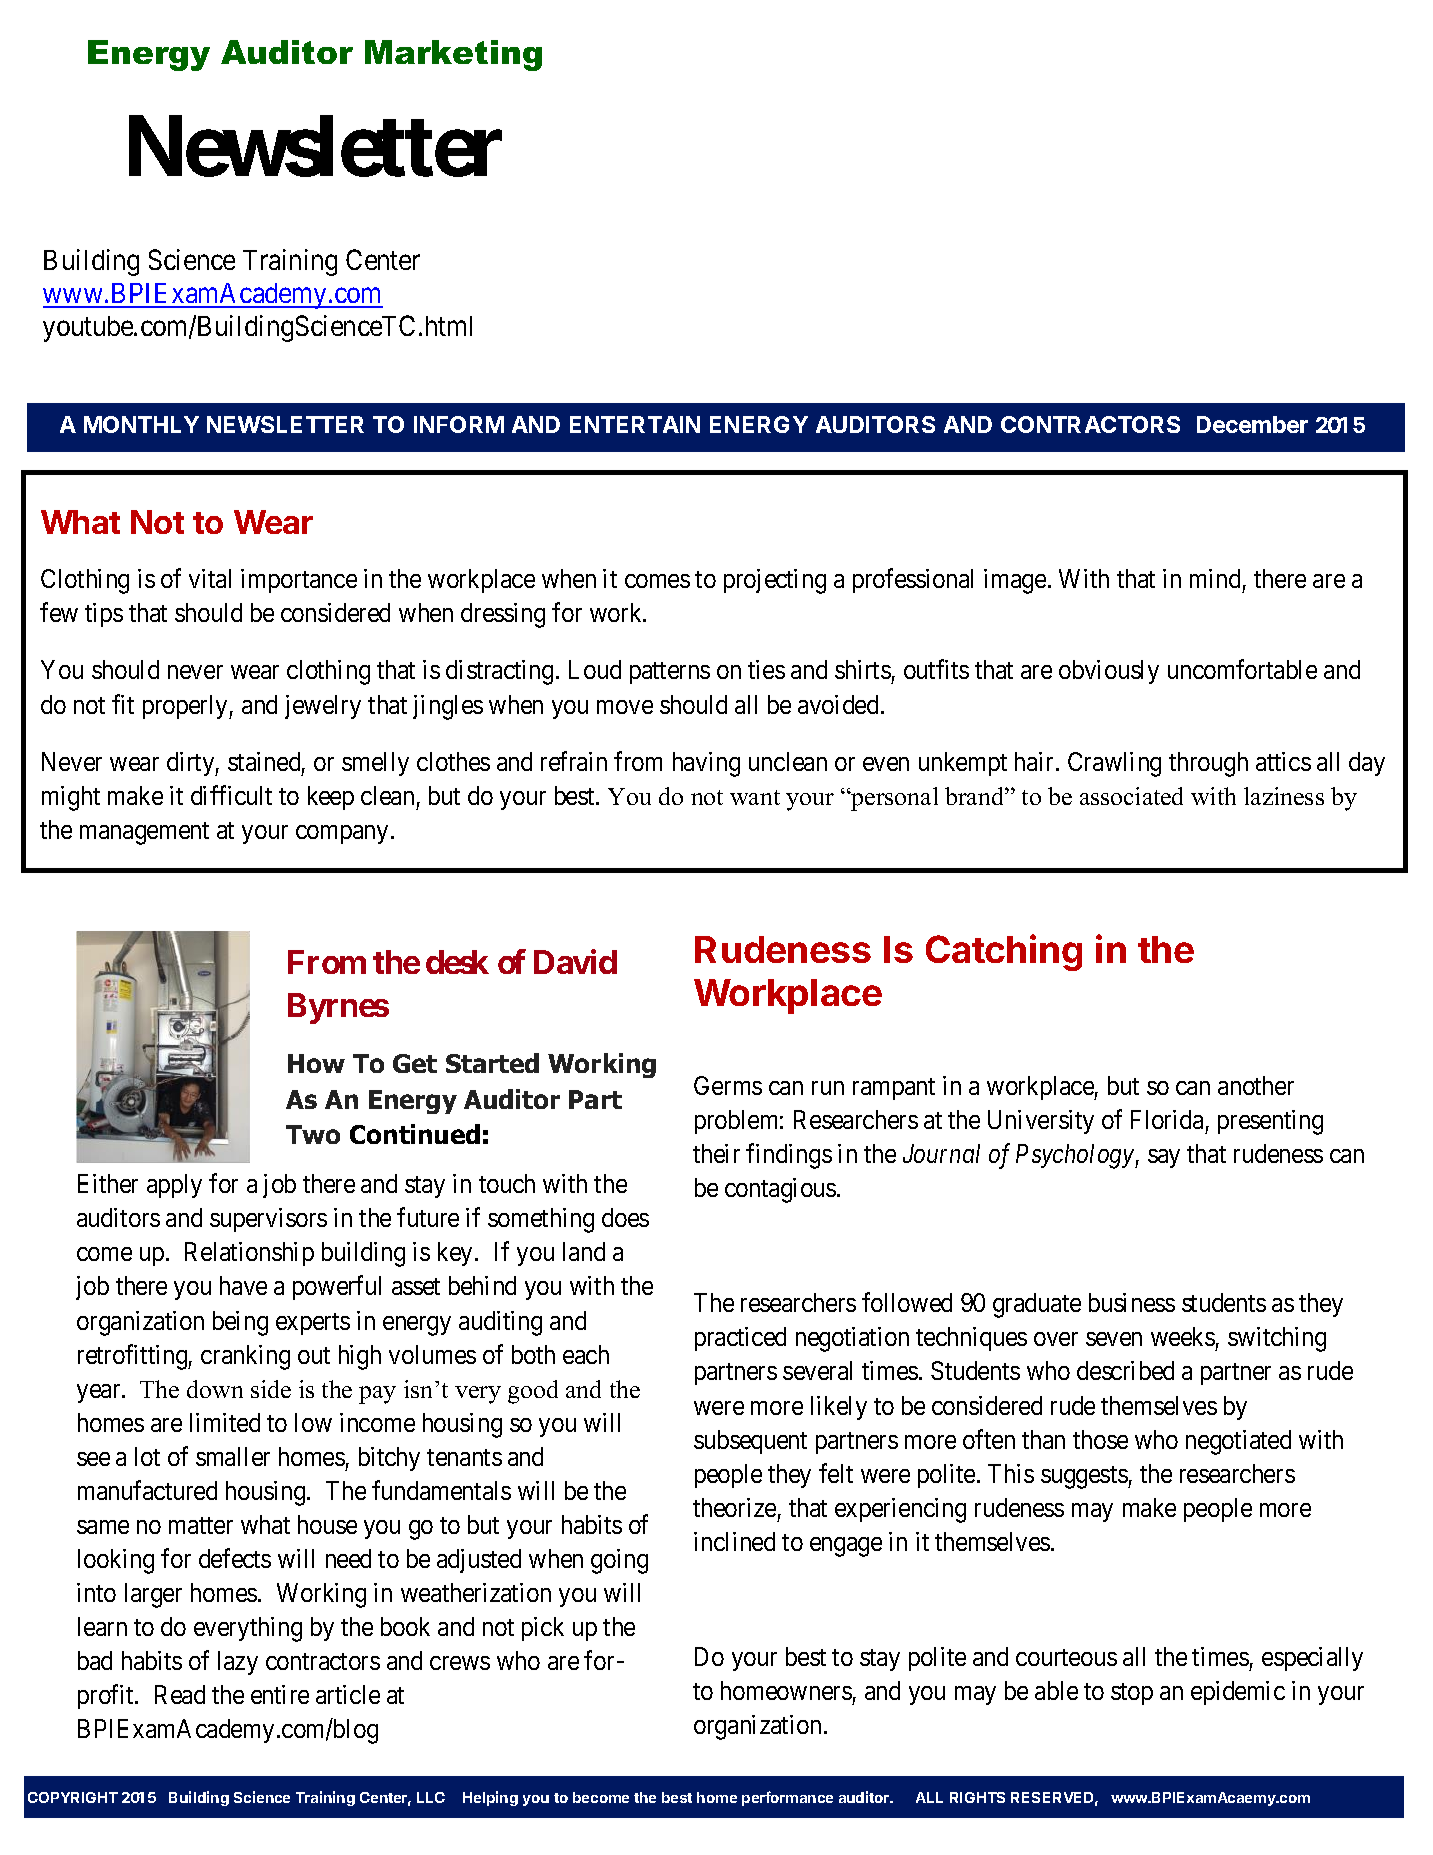 The width and height of the screenshot is (1433, 1855). What do you see at coordinates (1252, 424) in the screenshot?
I see `December` at bounding box center [1252, 424].
